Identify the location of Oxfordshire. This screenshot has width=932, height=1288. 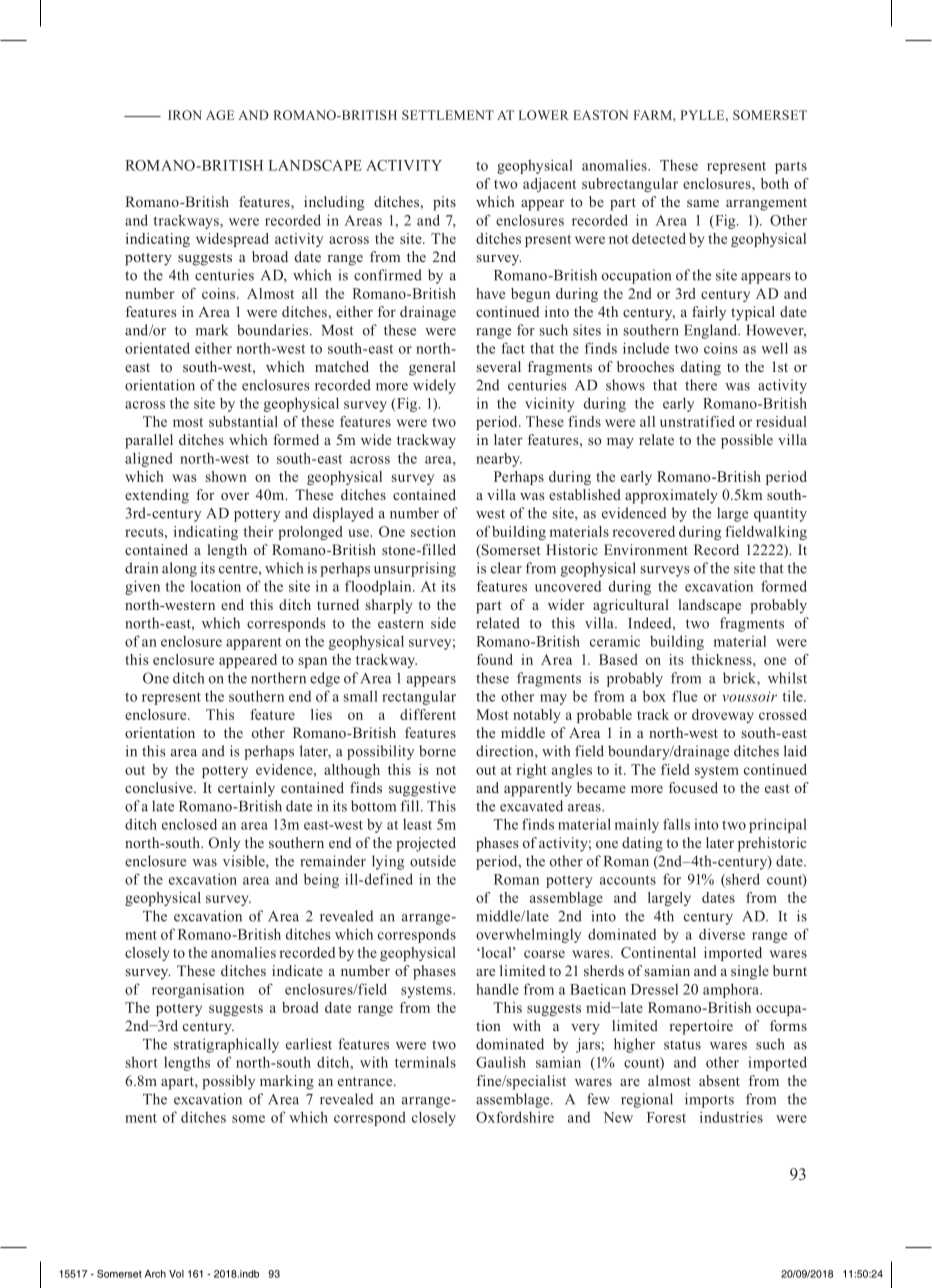
(515, 1117).
